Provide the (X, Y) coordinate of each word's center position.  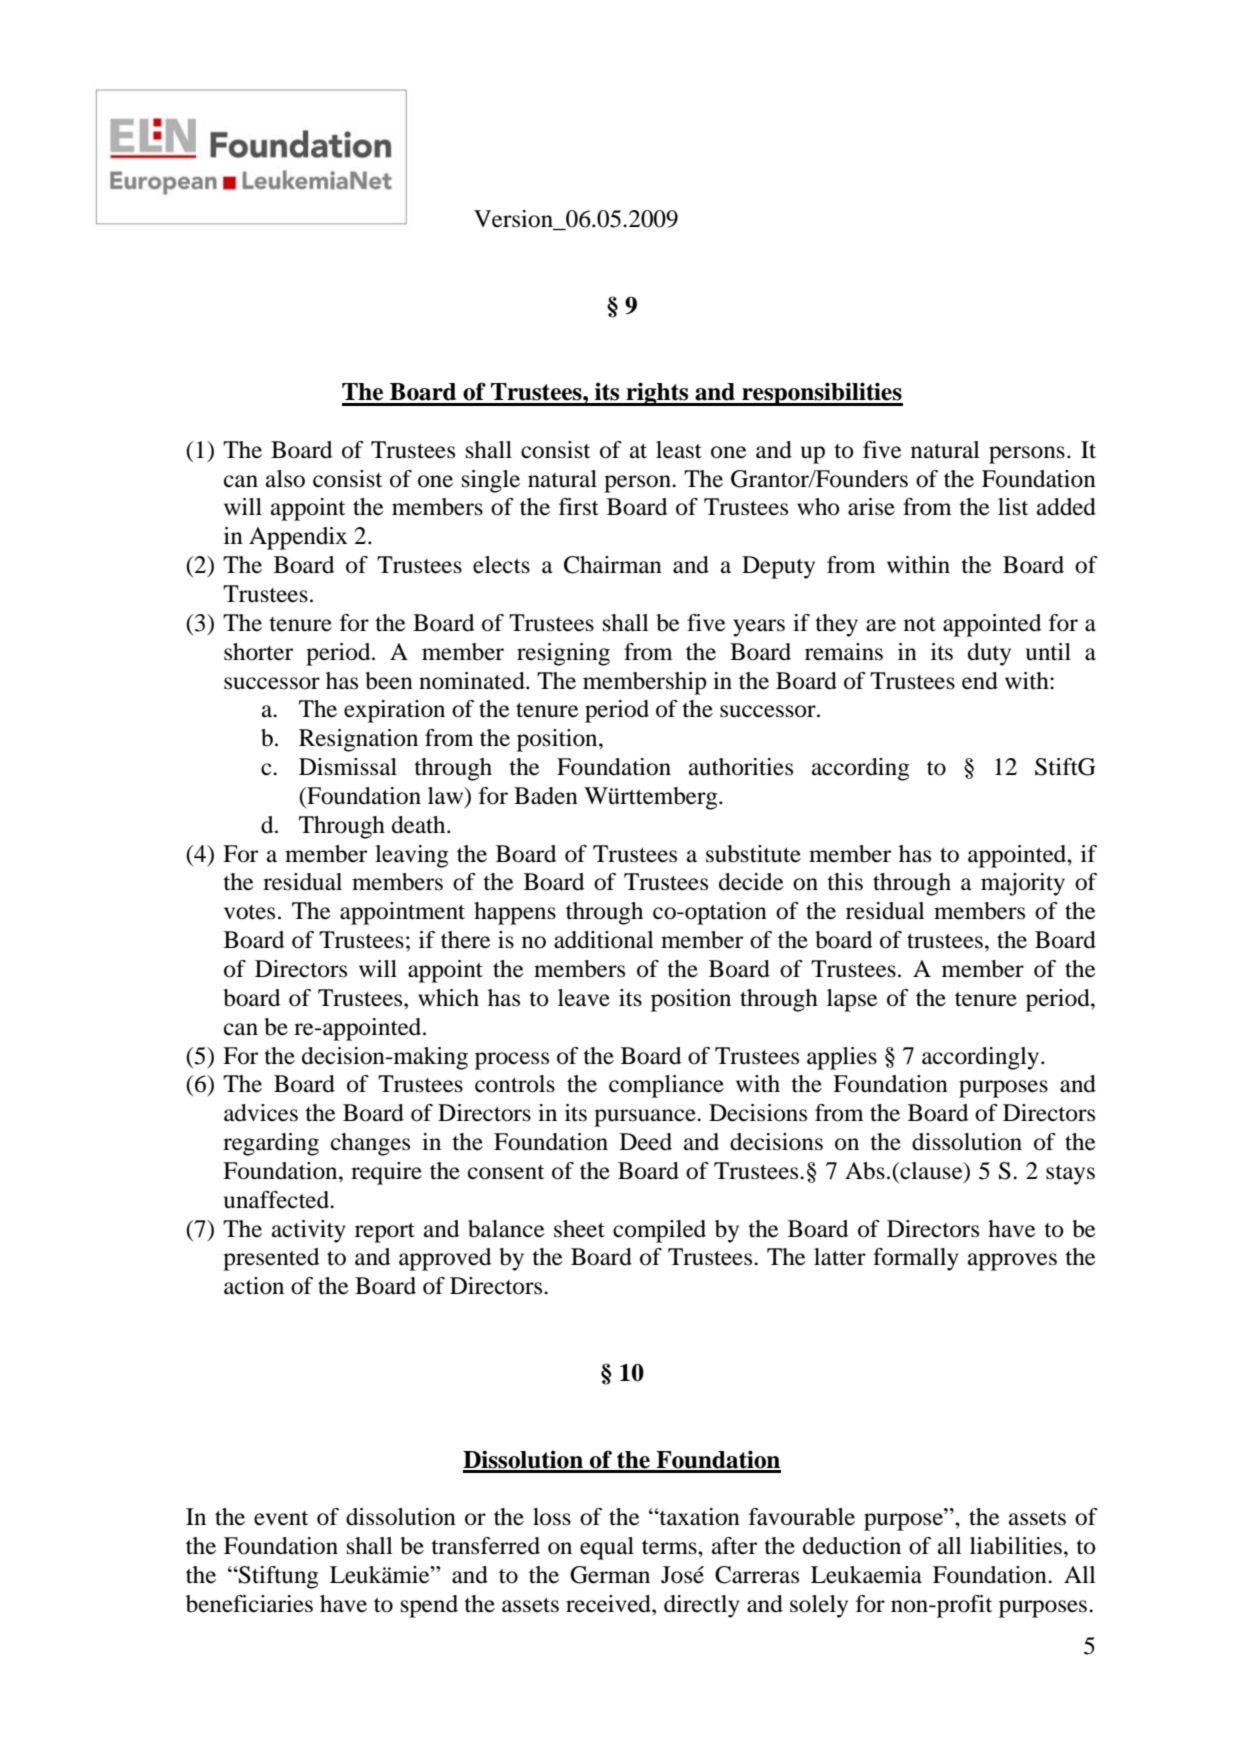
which (448, 998)
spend (429, 1606)
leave (584, 998)
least (679, 450)
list (1013, 507)
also (285, 479)
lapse (852, 1000)
